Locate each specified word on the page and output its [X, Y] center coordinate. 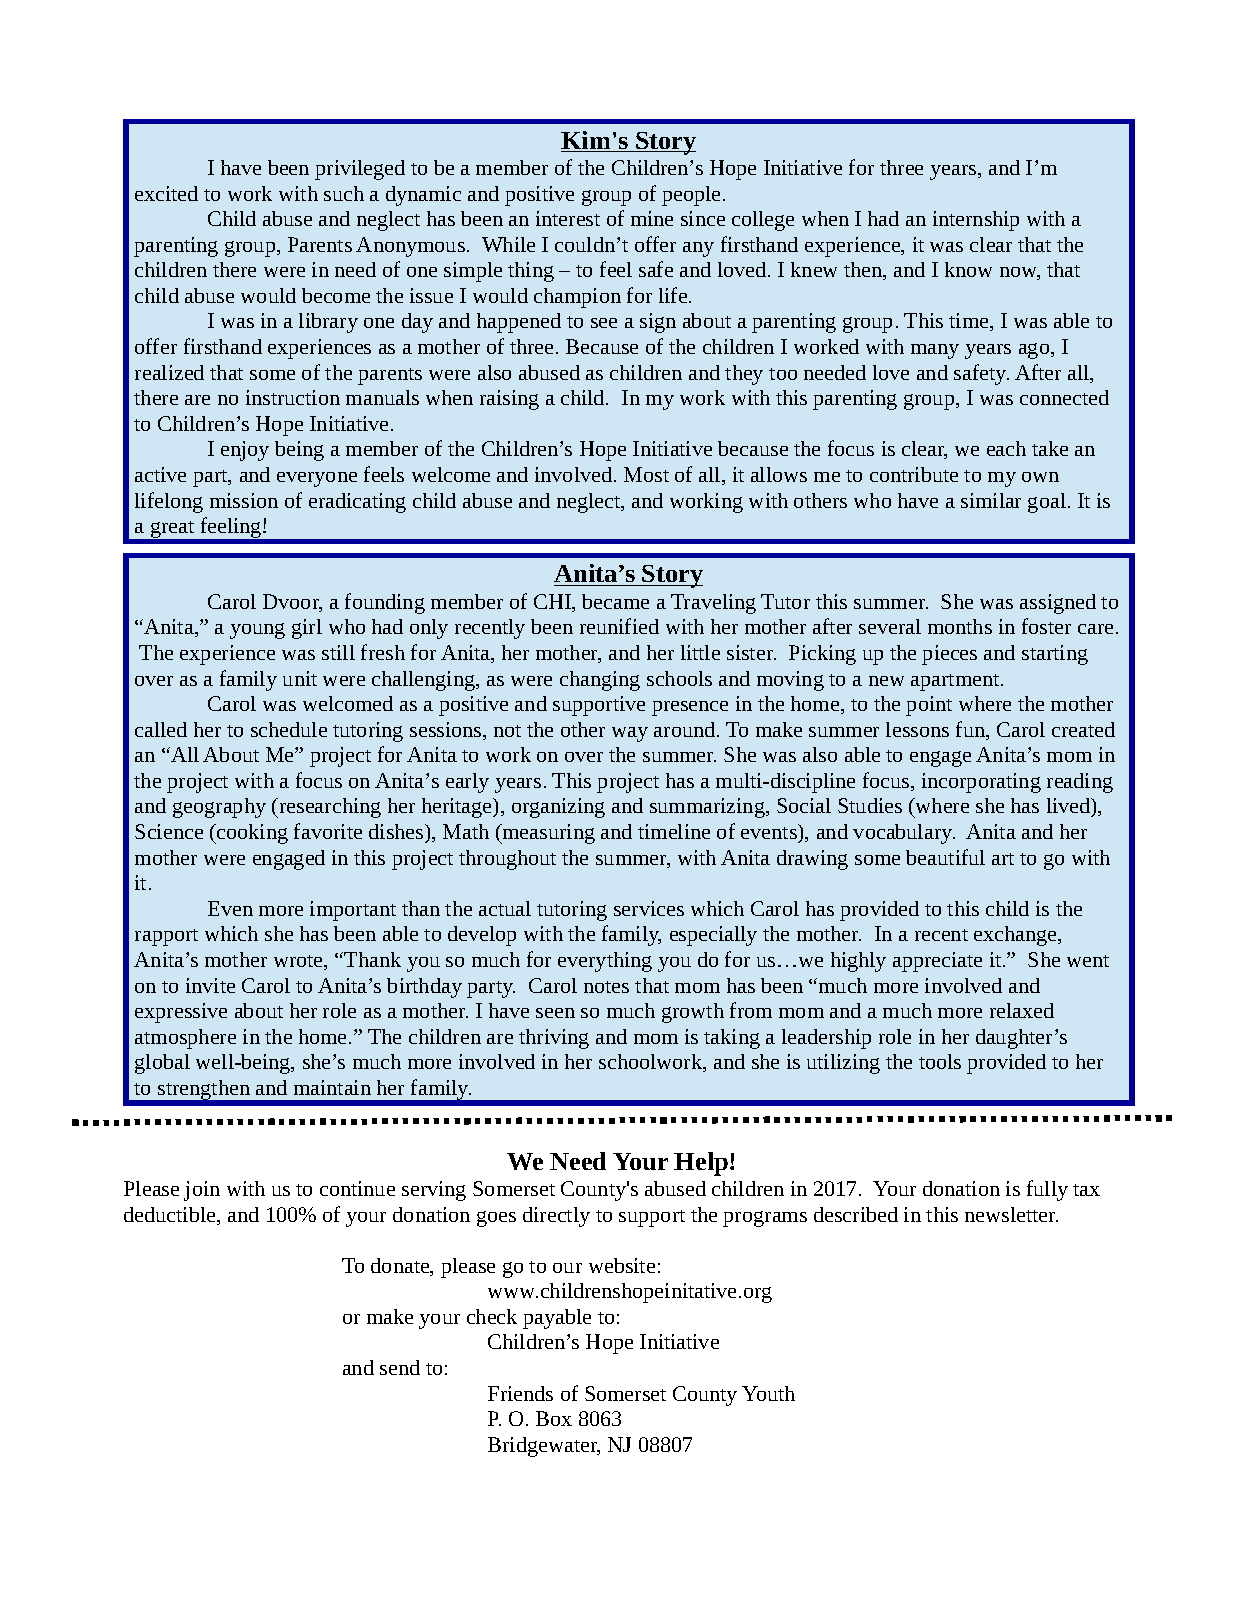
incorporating [981, 783]
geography [219, 808]
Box [554, 1418]
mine [652, 218]
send [400, 1367]
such [344, 193]
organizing [558, 808]
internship [976, 221]
